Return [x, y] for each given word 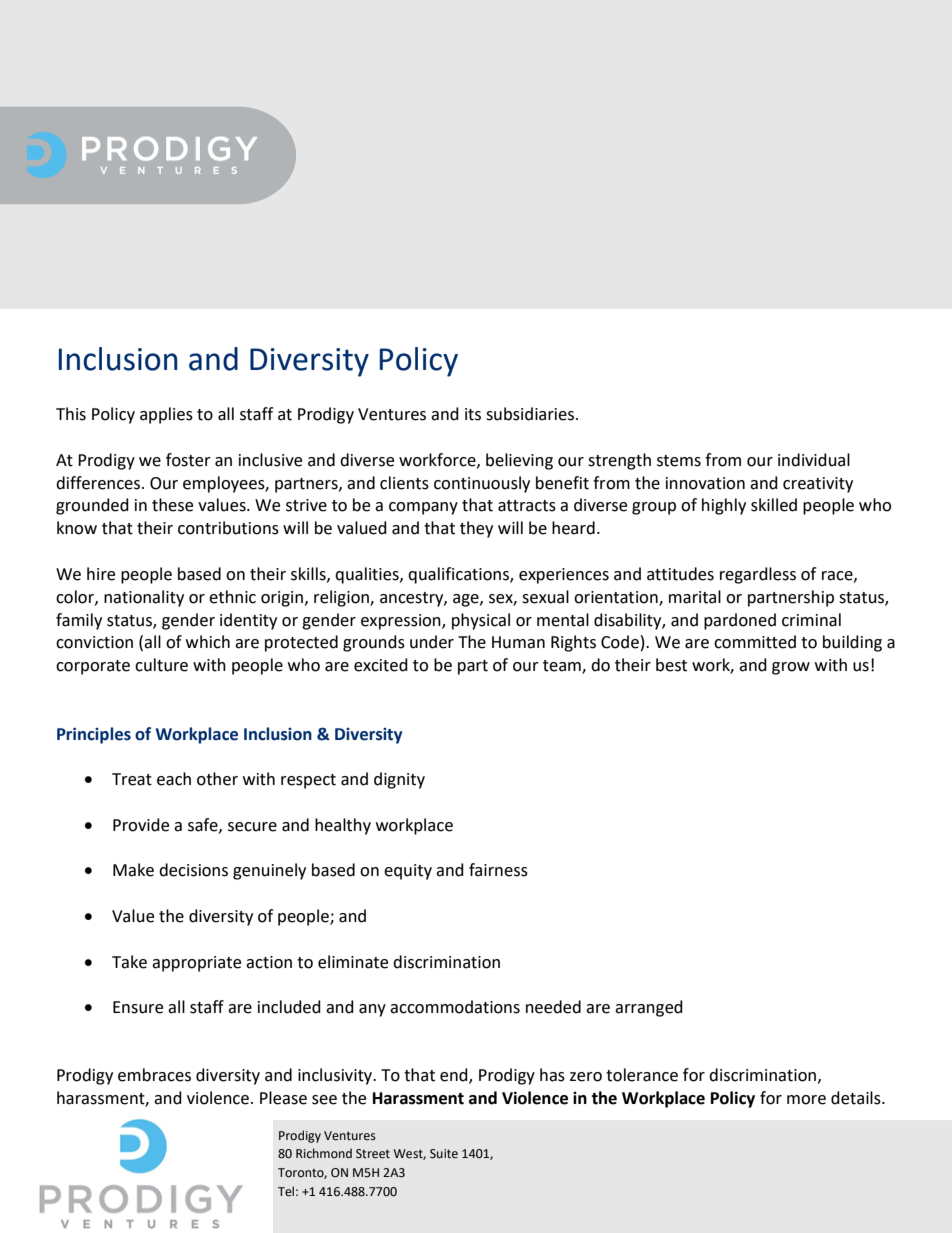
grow [791, 668]
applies [166, 415]
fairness [498, 870]
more [806, 1100]
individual [814, 460]
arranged [649, 1008]
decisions [193, 870]
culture [161, 665]
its [473, 414]
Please [283, 1098]
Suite [444, 1154]
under [432, 642]
